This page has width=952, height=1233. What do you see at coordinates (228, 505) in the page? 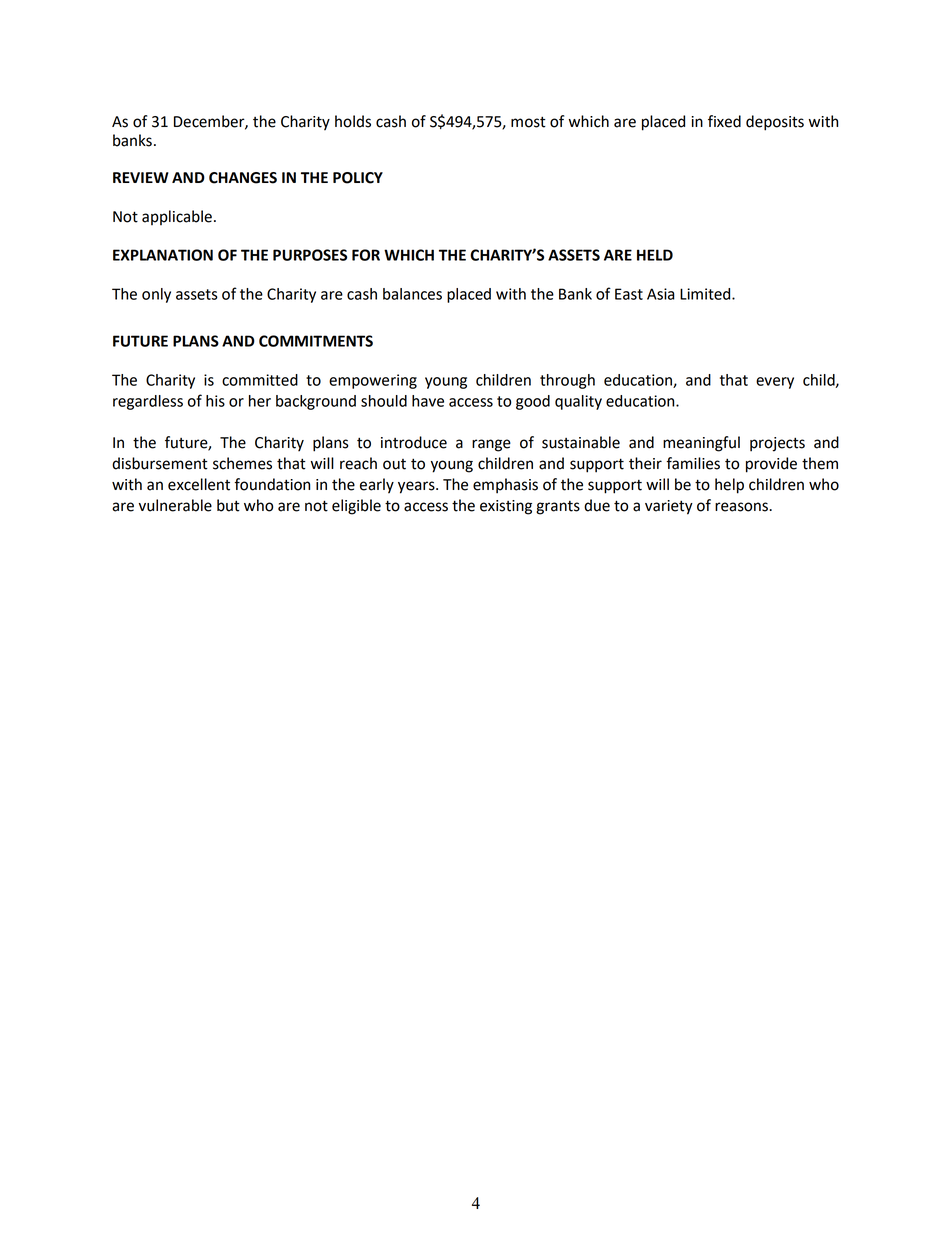
I see `but` at bounding box center [228, 505].
